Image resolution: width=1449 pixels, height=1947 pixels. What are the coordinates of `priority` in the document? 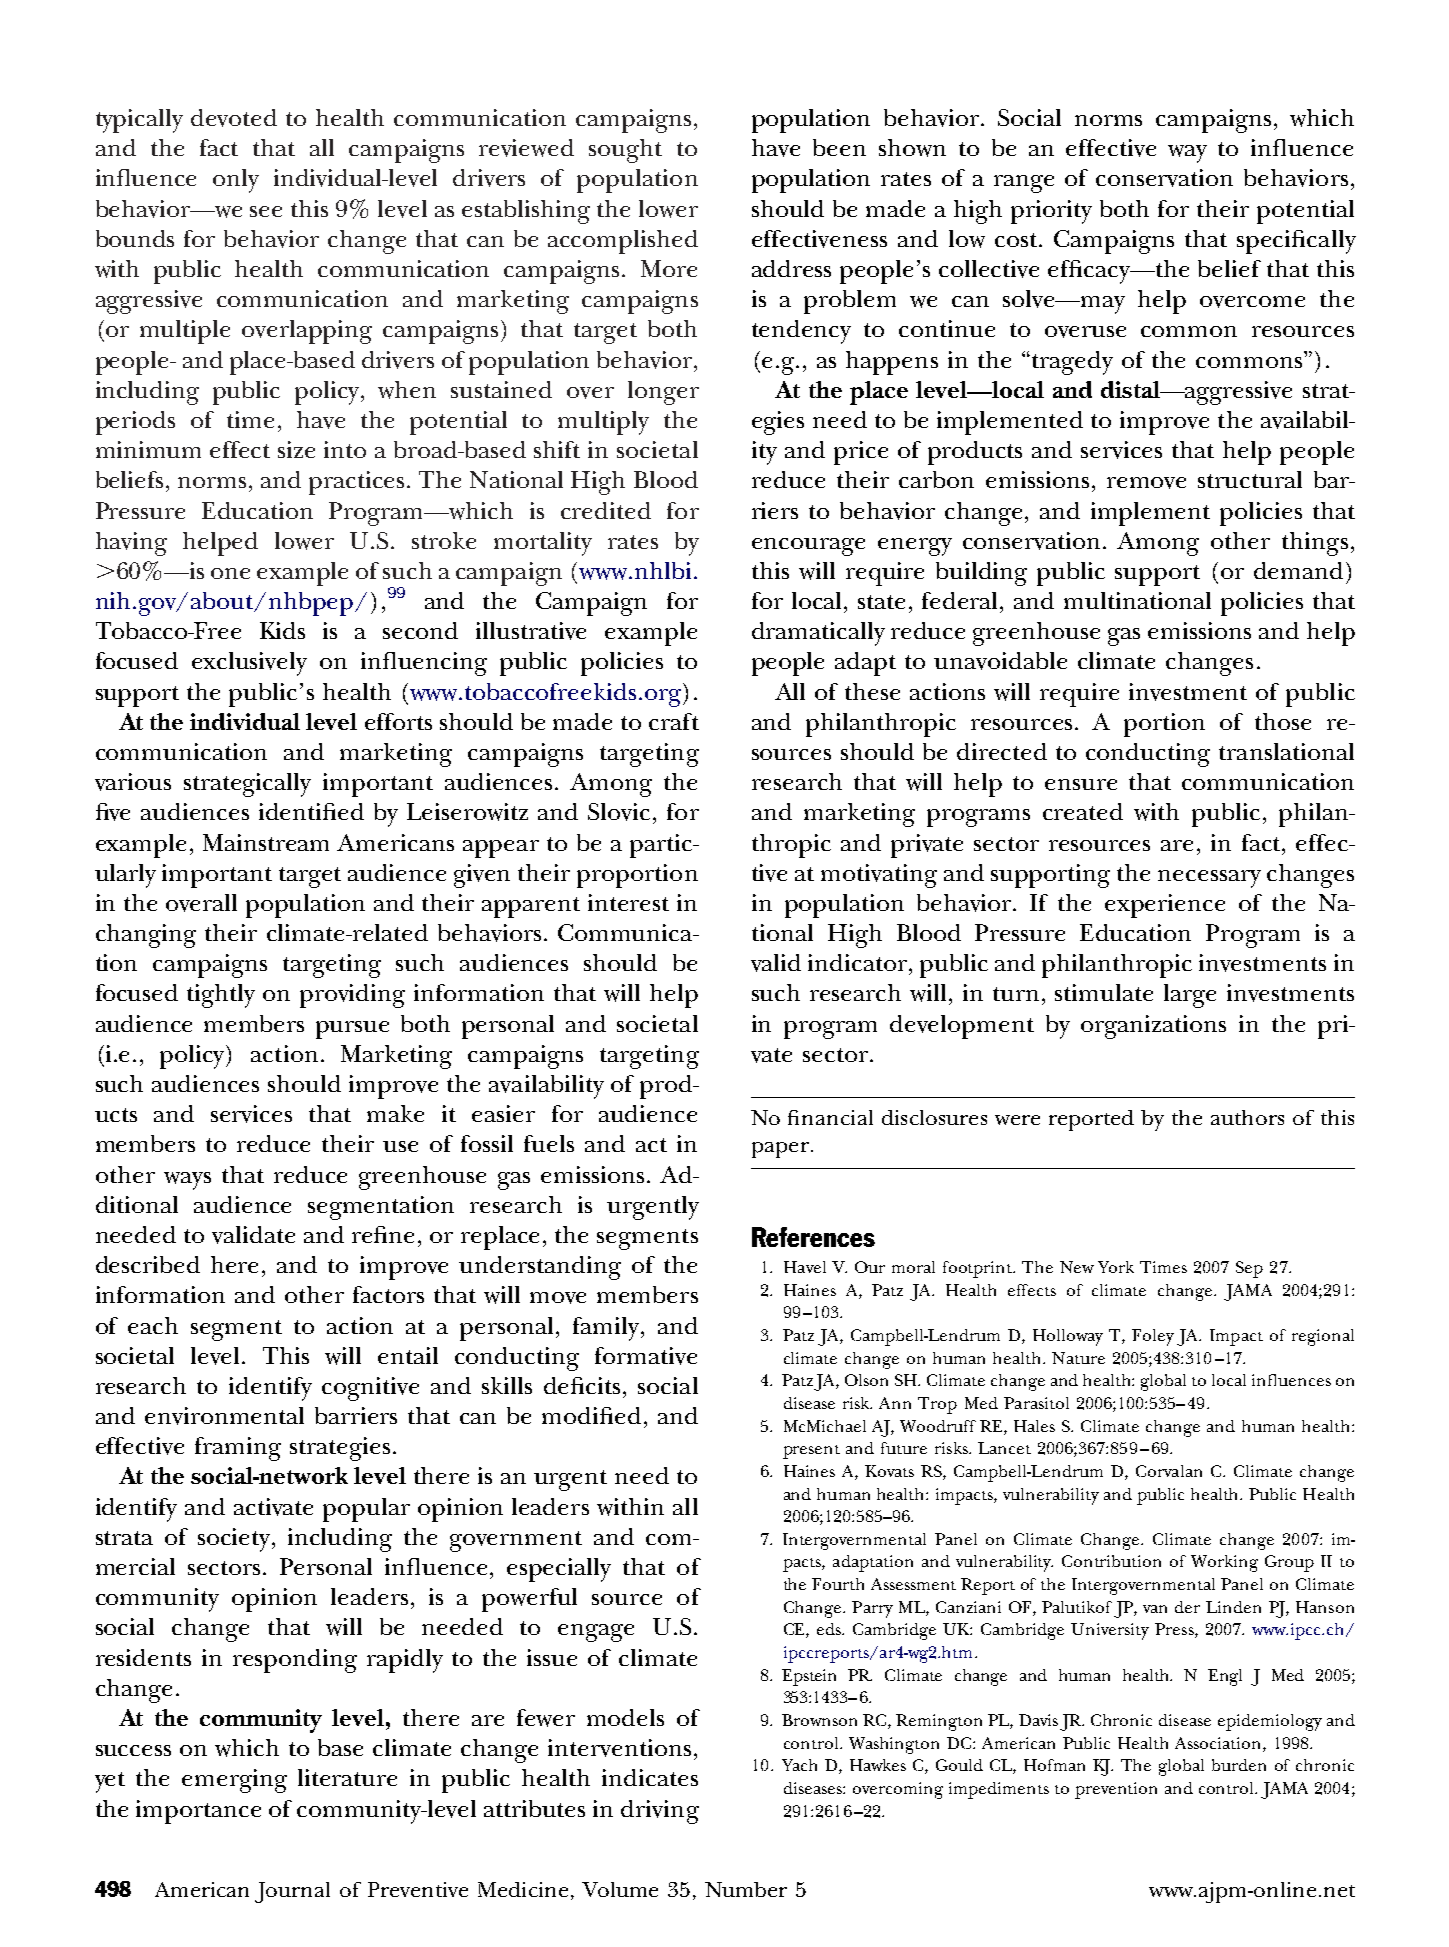 It's located at (1051, 212).
